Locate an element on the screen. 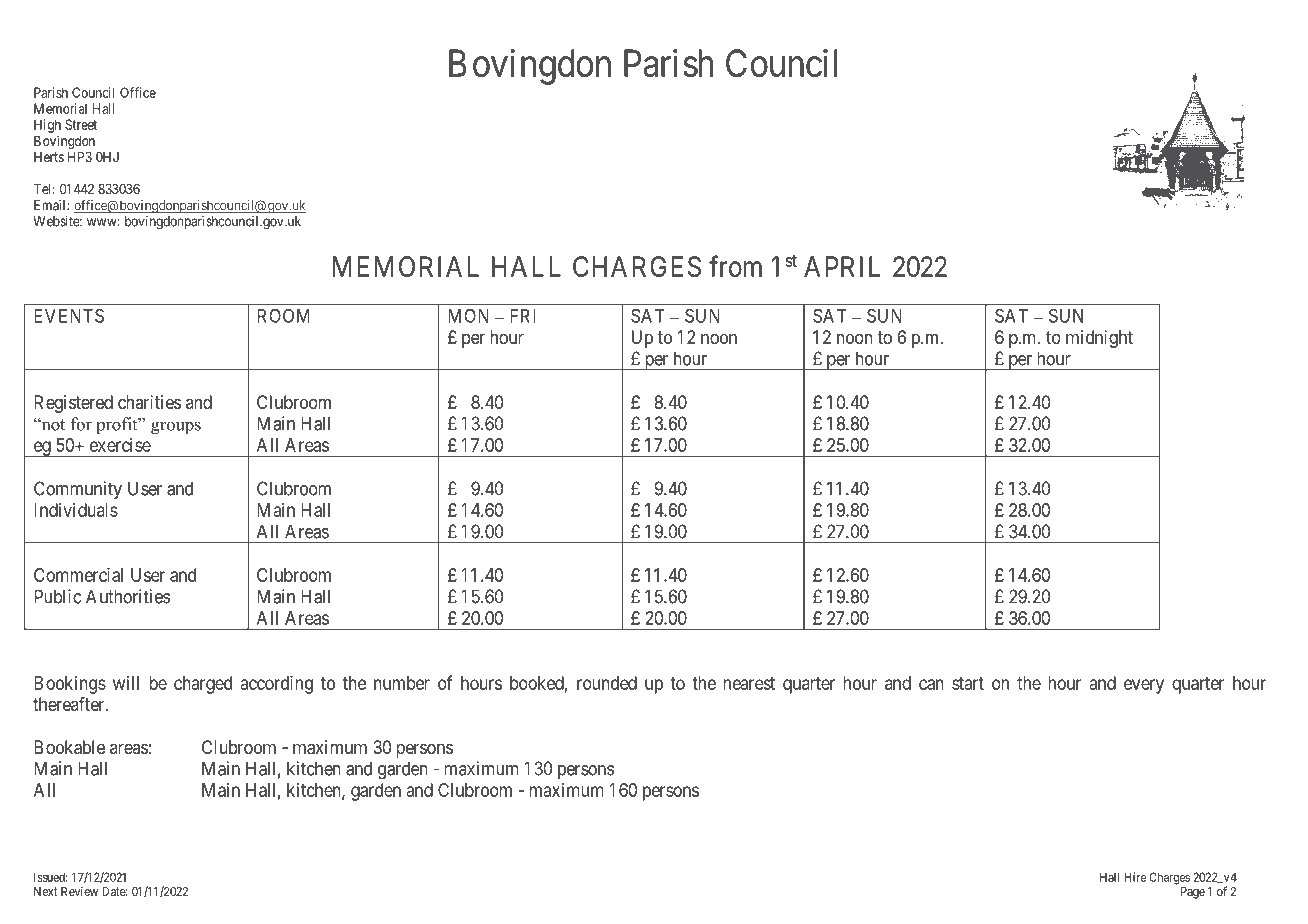 The width and height of the screenshot is (1308, 924). midnight is located at coordinates (1099, 339).
